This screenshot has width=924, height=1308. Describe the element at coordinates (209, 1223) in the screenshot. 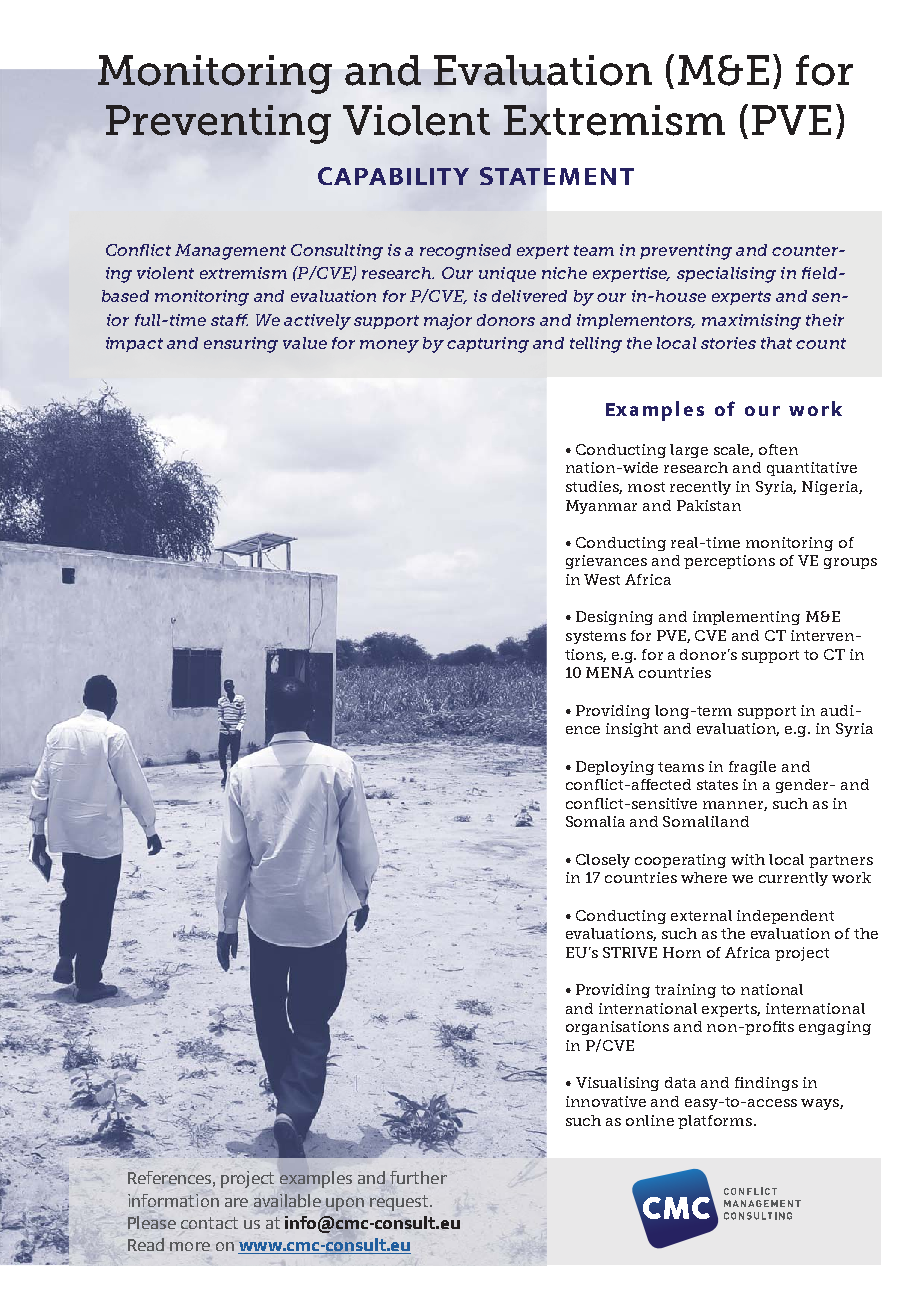

I see `contact` at that location.
